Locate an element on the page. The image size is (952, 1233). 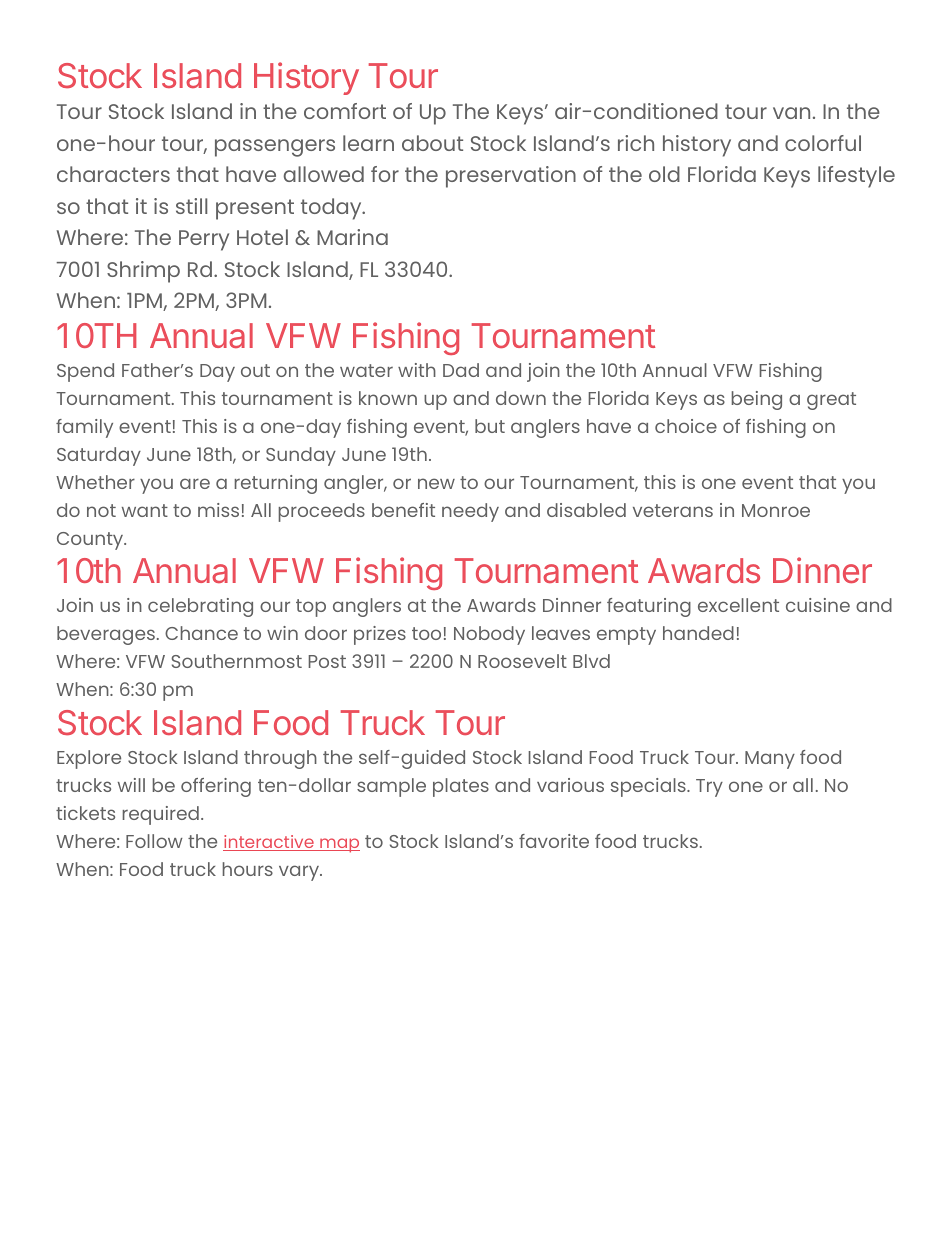
being is located at coordinates (757, 400).
